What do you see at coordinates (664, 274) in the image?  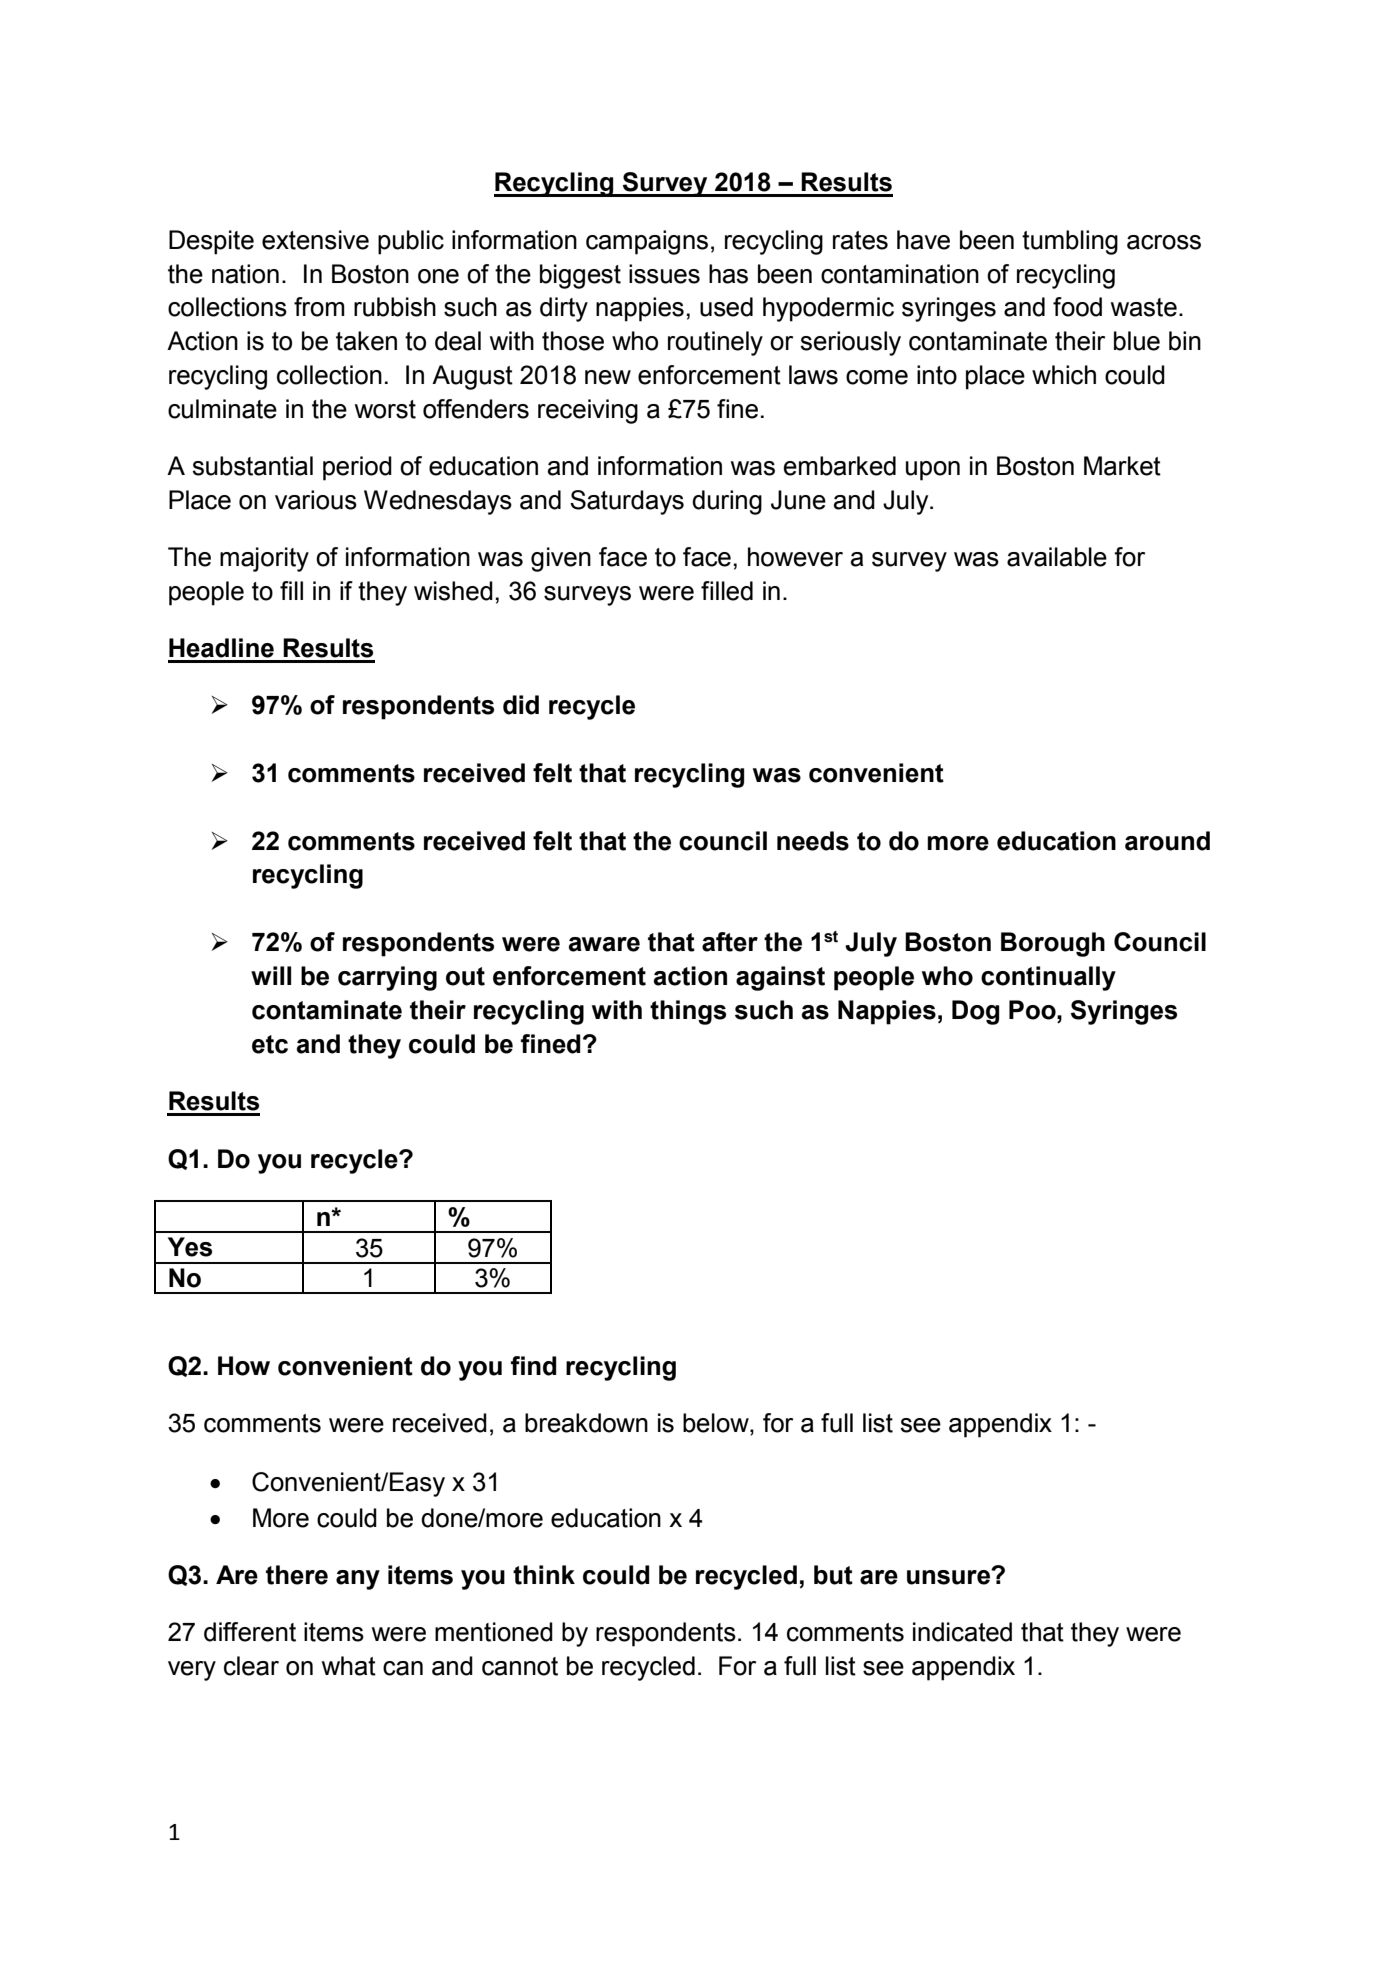 I see `issues` at bounding box center [664, 274].
